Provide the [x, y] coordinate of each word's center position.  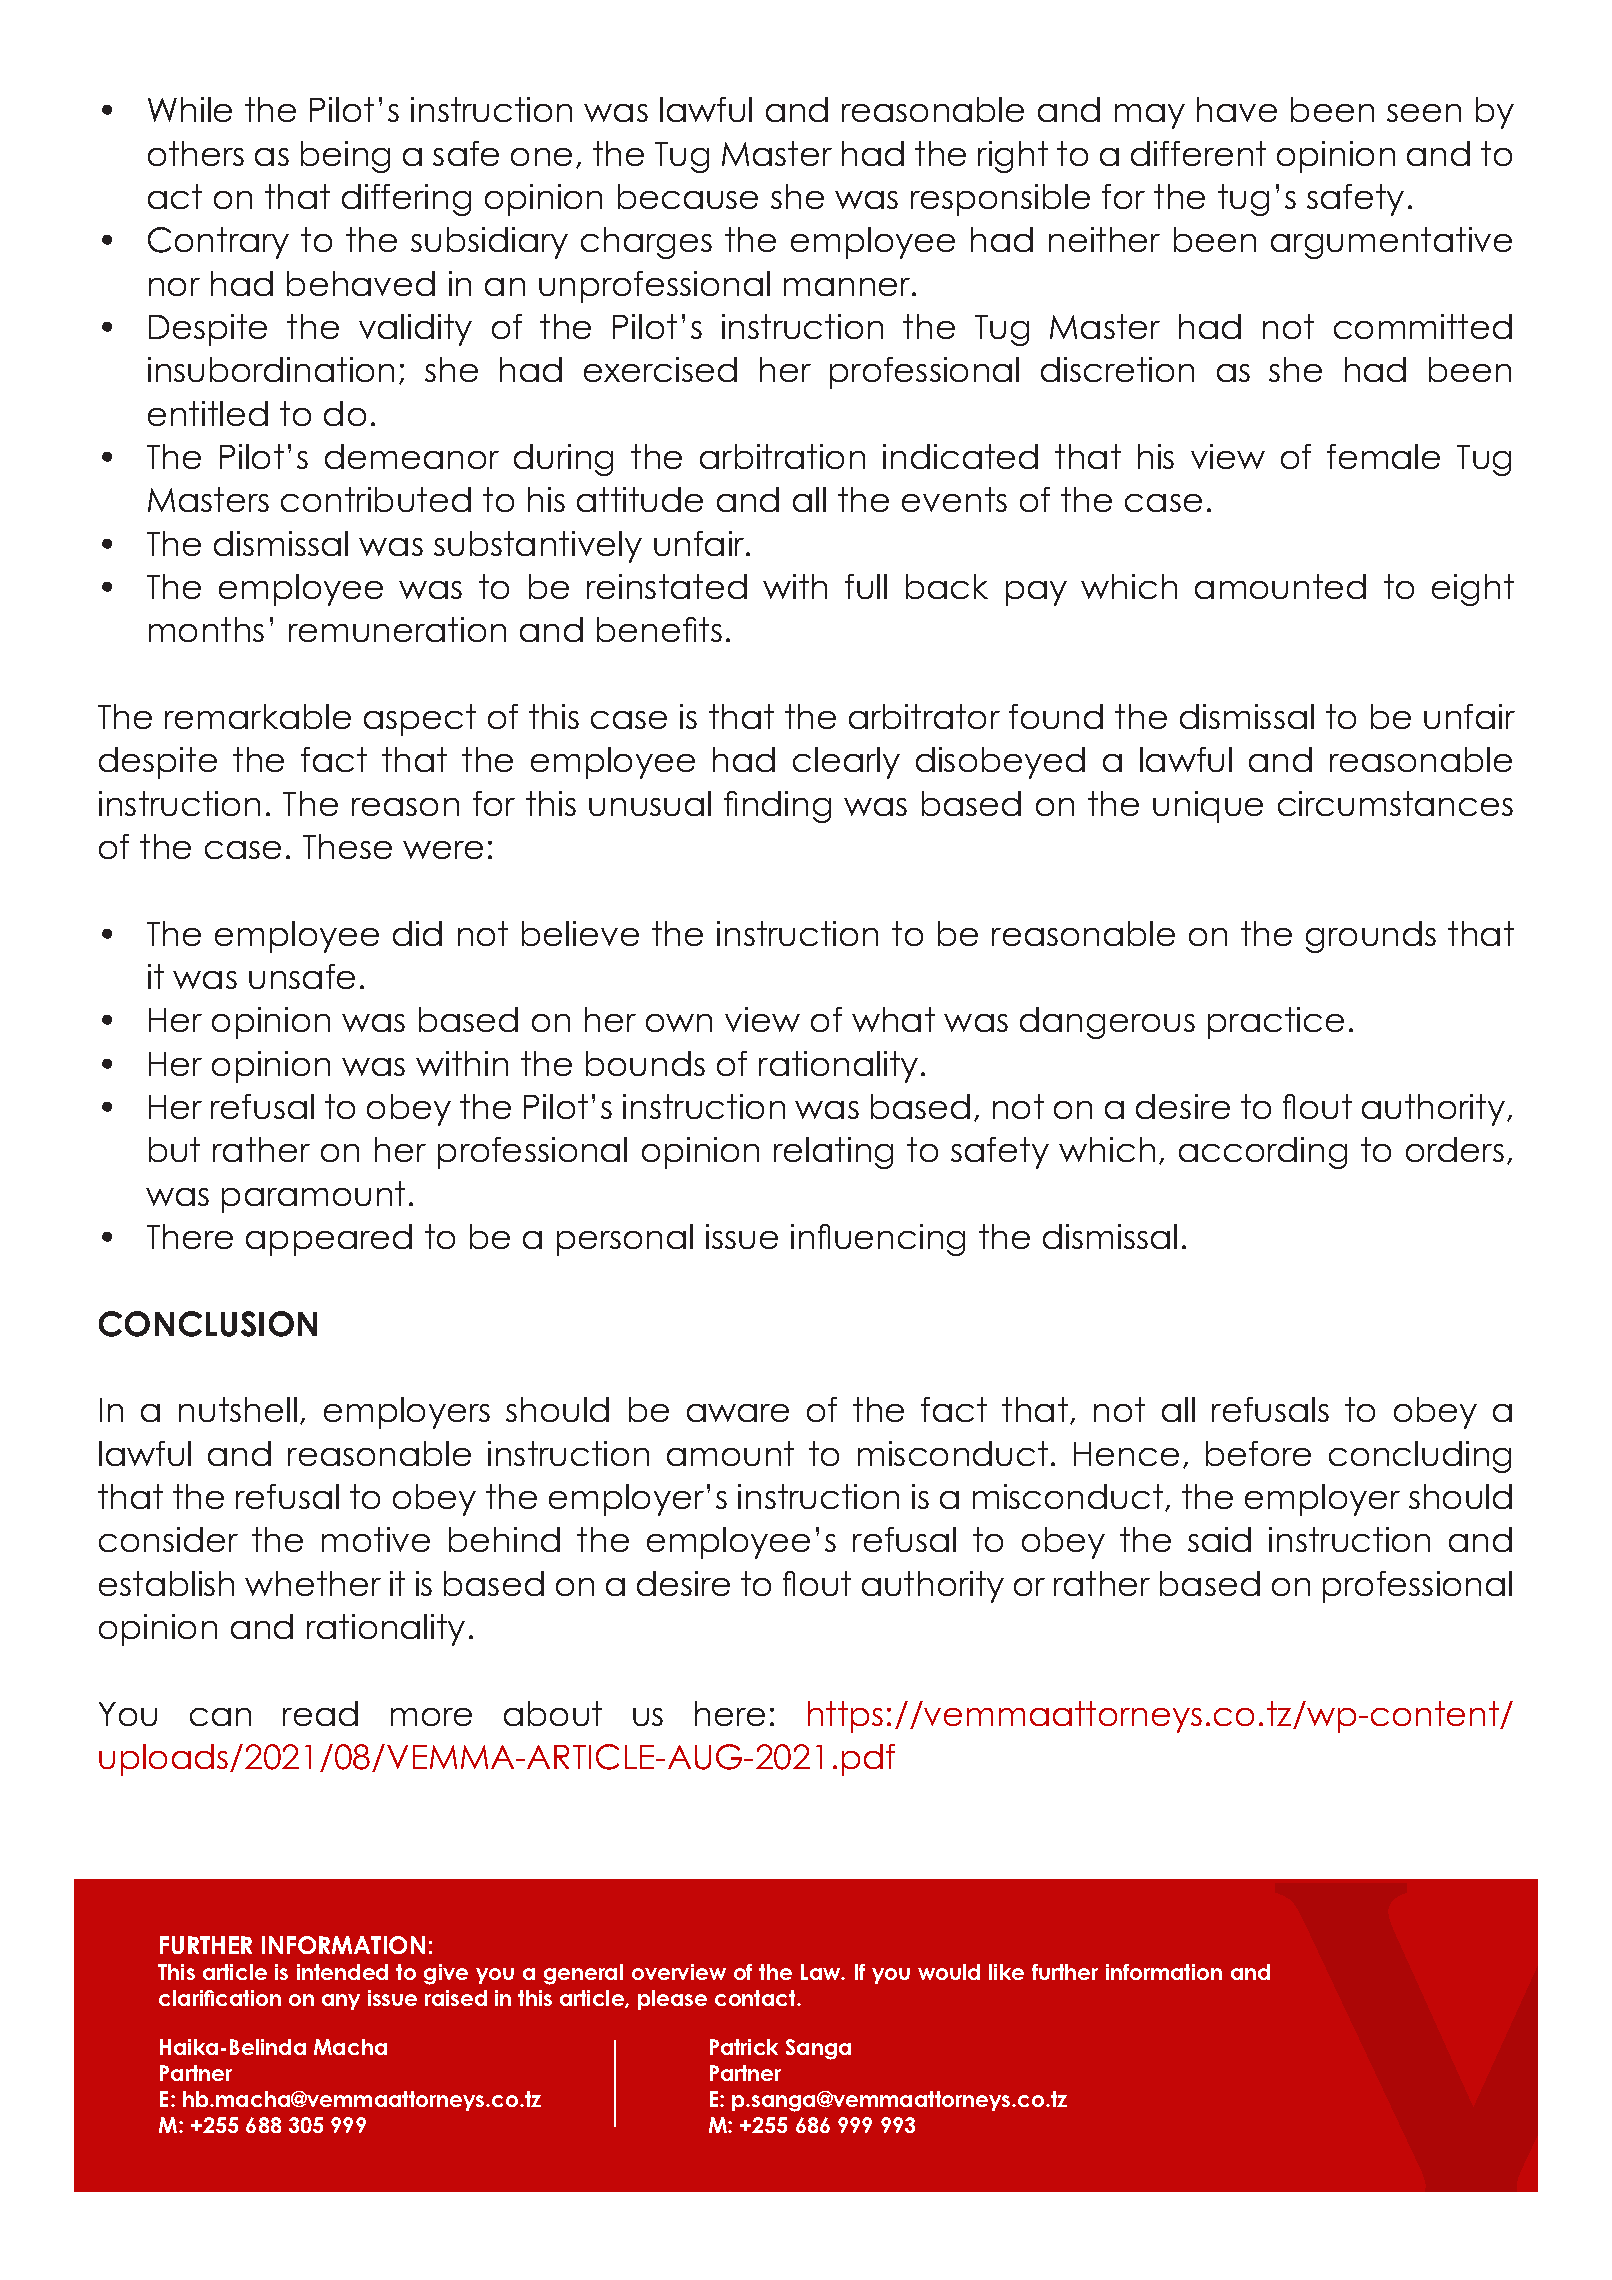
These [347, 846]
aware [738, 1413]
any [341, 2002]
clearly [846, 763]
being [345, 157]
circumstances [1395, 803]
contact [757, 1998]
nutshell [238, 1409]
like [1006, 1972]
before [1258, 1453]
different [1198, 153]
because [688, 196]
